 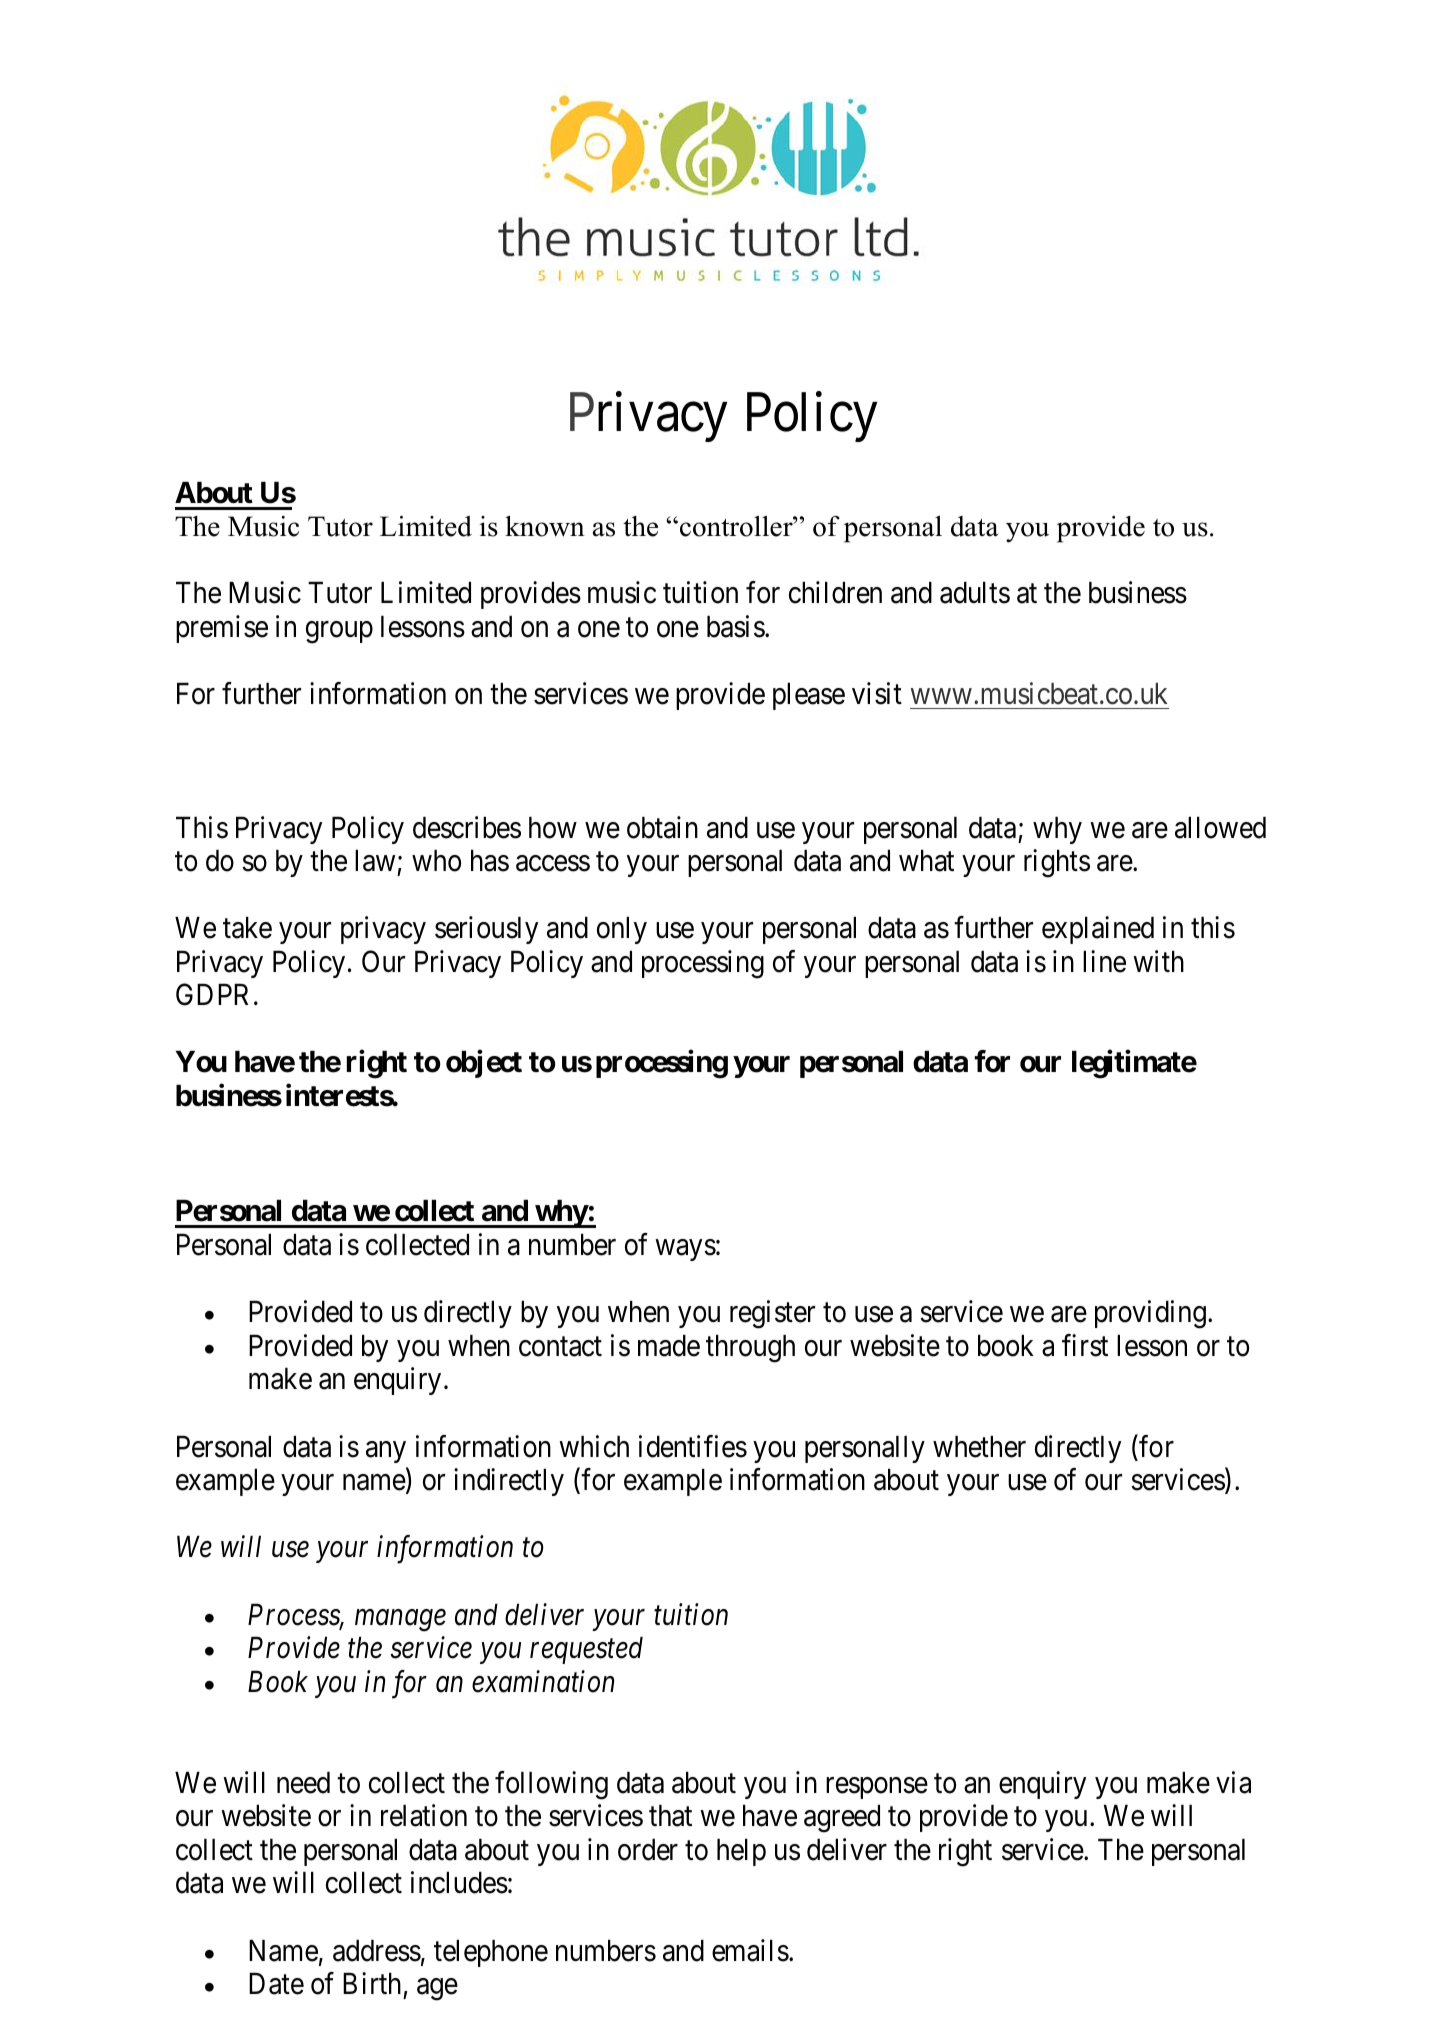 What do you see at coordinates (339, 633) in the screenshot?
I see `group` at bounding box center [339, 633].
